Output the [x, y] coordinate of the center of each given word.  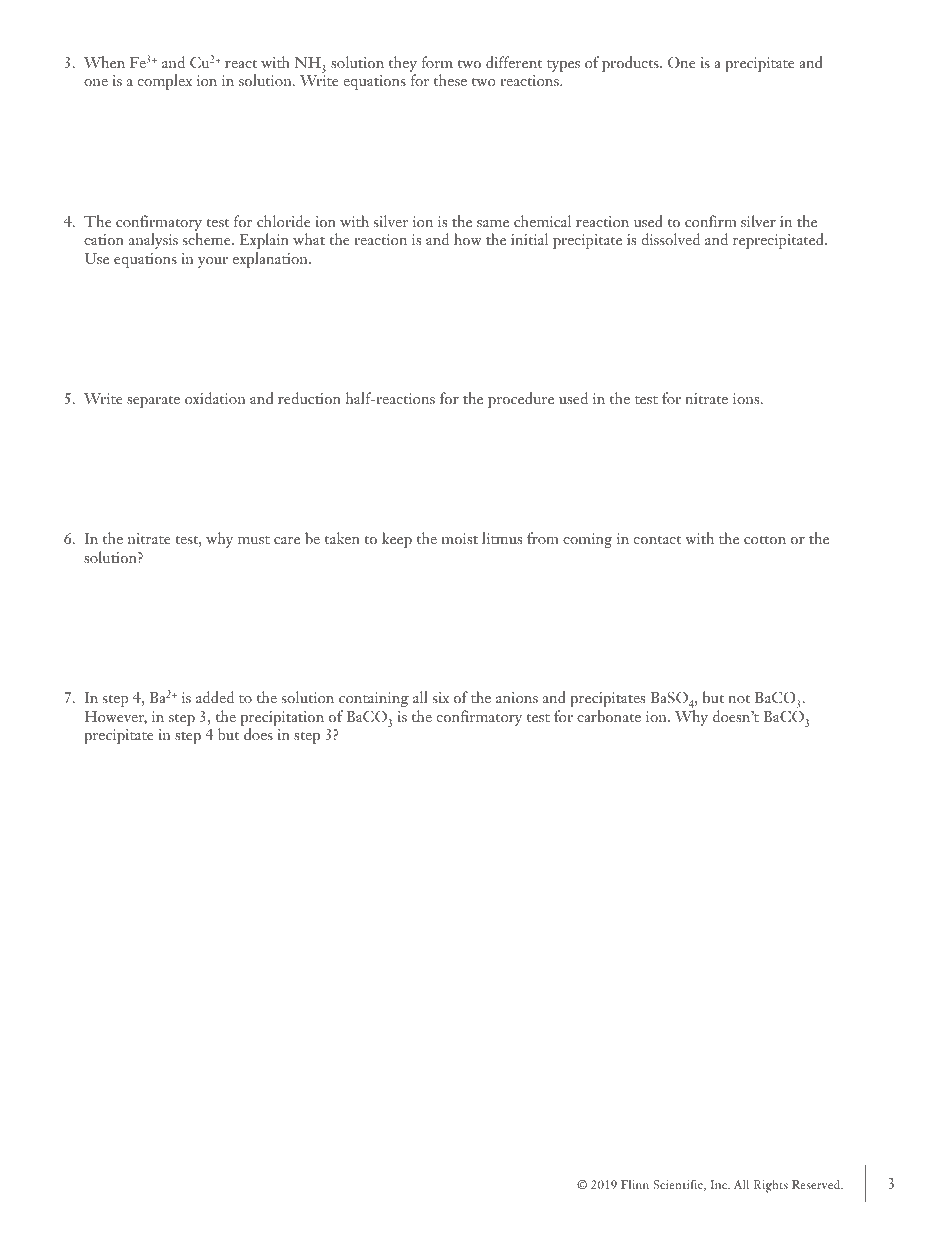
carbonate [609, 716]
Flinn [635, 1184]
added [215, 697]
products [631, 64]
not [739, 699]
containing [374, 699]
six [441, 697]
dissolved [670, 239]
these [450, 80]
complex [165, 82]
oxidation [215, 398]
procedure [521, 400]
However [115, 718]
